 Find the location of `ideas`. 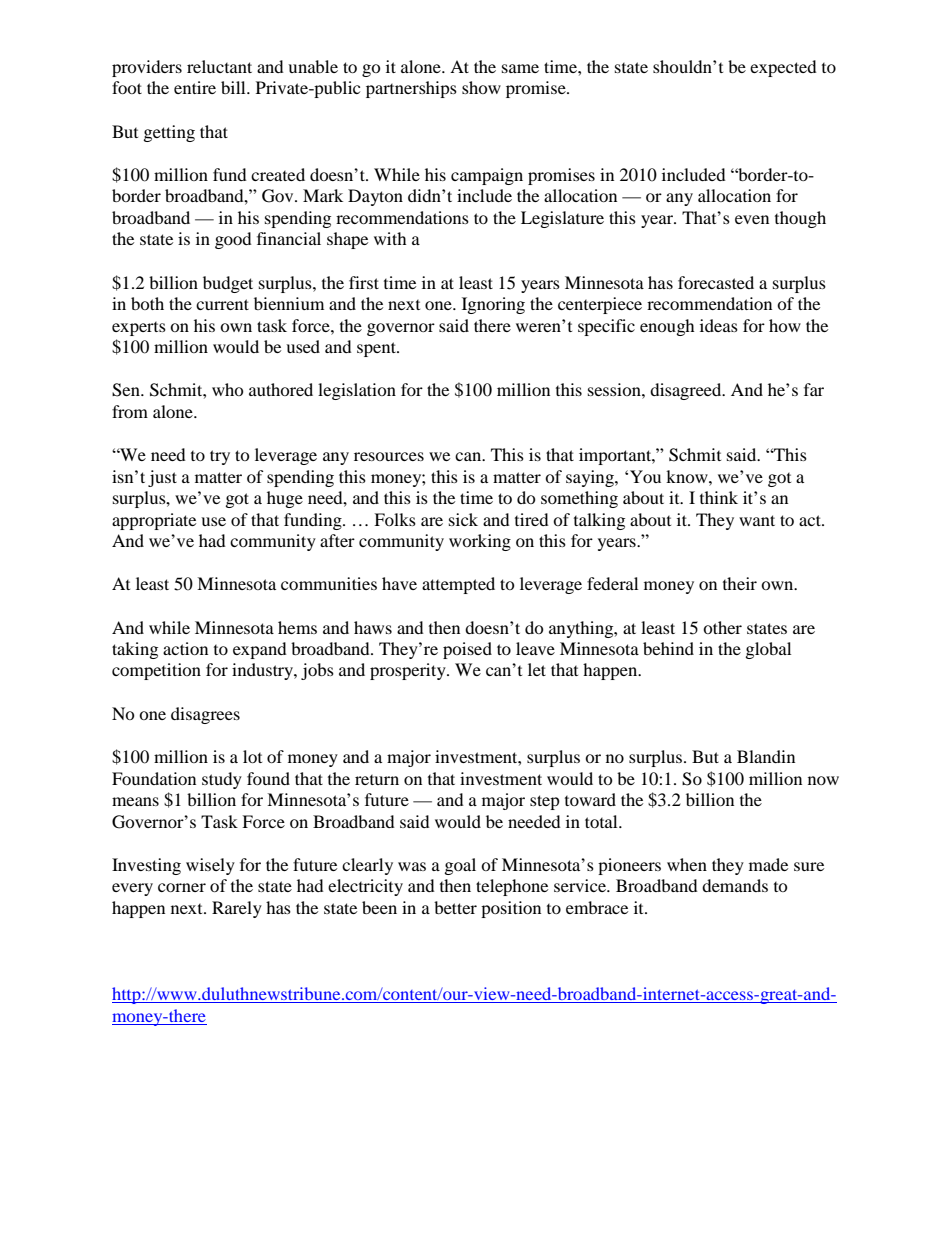

ideas is located at coordinates (719, 325).
